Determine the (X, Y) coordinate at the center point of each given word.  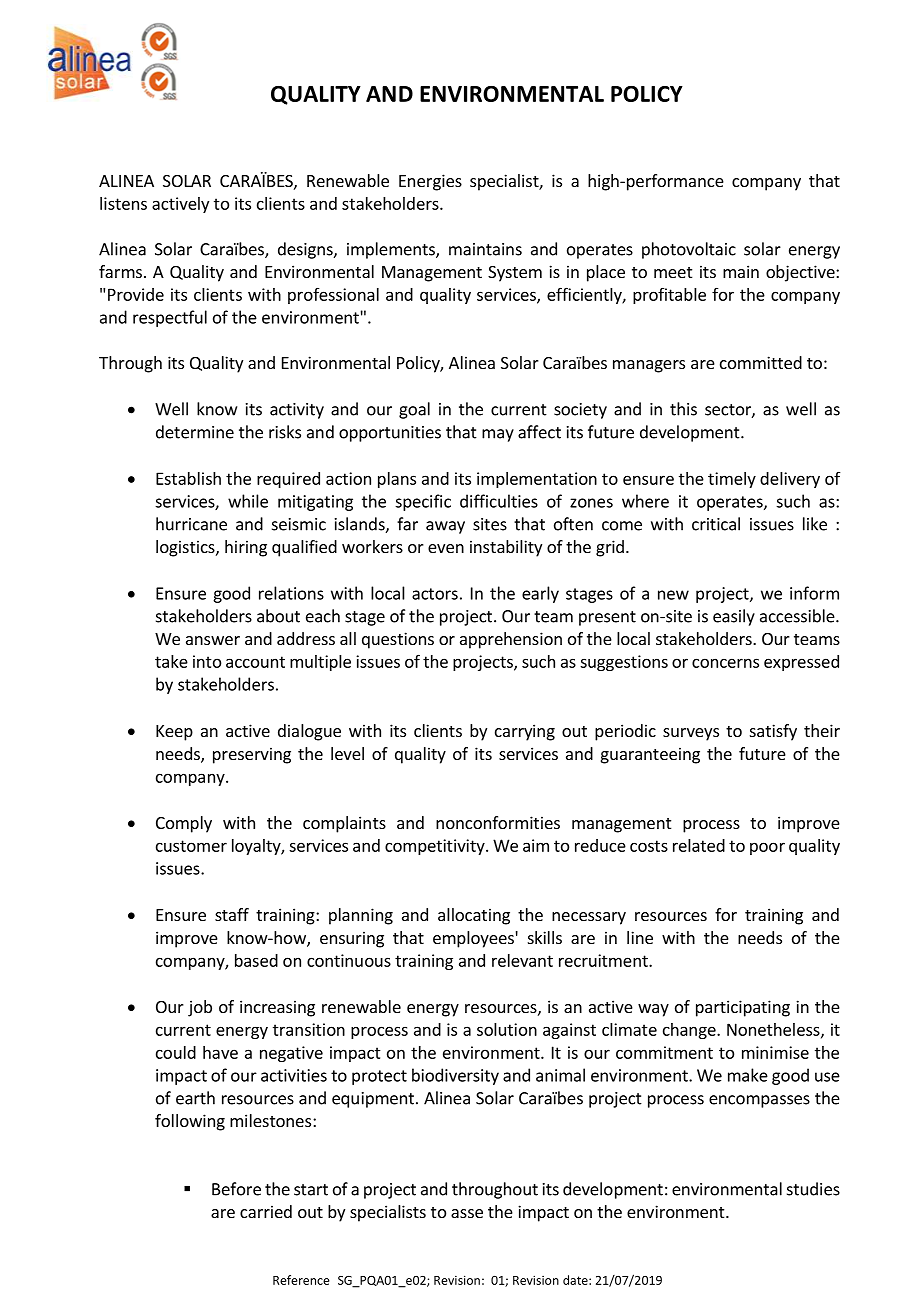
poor (767, 848)
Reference (301, 1280)
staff (232, 914)
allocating (474, 916)
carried (266, 1211)
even (446, 548)
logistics (186, 548)
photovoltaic (689, 250)
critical (716, 524)
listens (123, 203)
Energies (430, 182)
